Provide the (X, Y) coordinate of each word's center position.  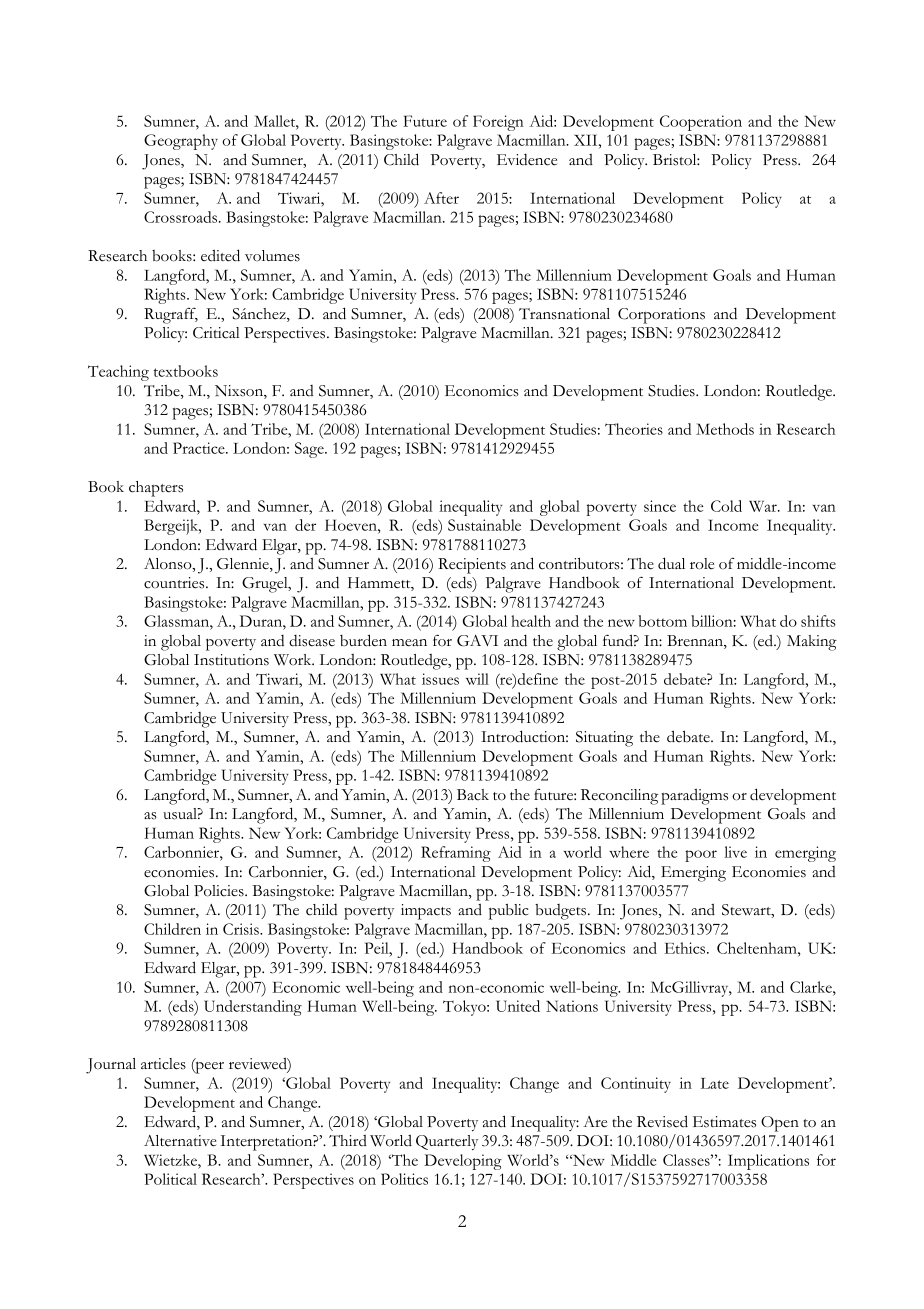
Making (812, 643)
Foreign (498, 123)
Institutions (231, 660)
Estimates (724, 1122)
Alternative (180, 1141)
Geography (181, 142)
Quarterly (447, 1142)
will (477, 679)
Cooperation (701, 123)
